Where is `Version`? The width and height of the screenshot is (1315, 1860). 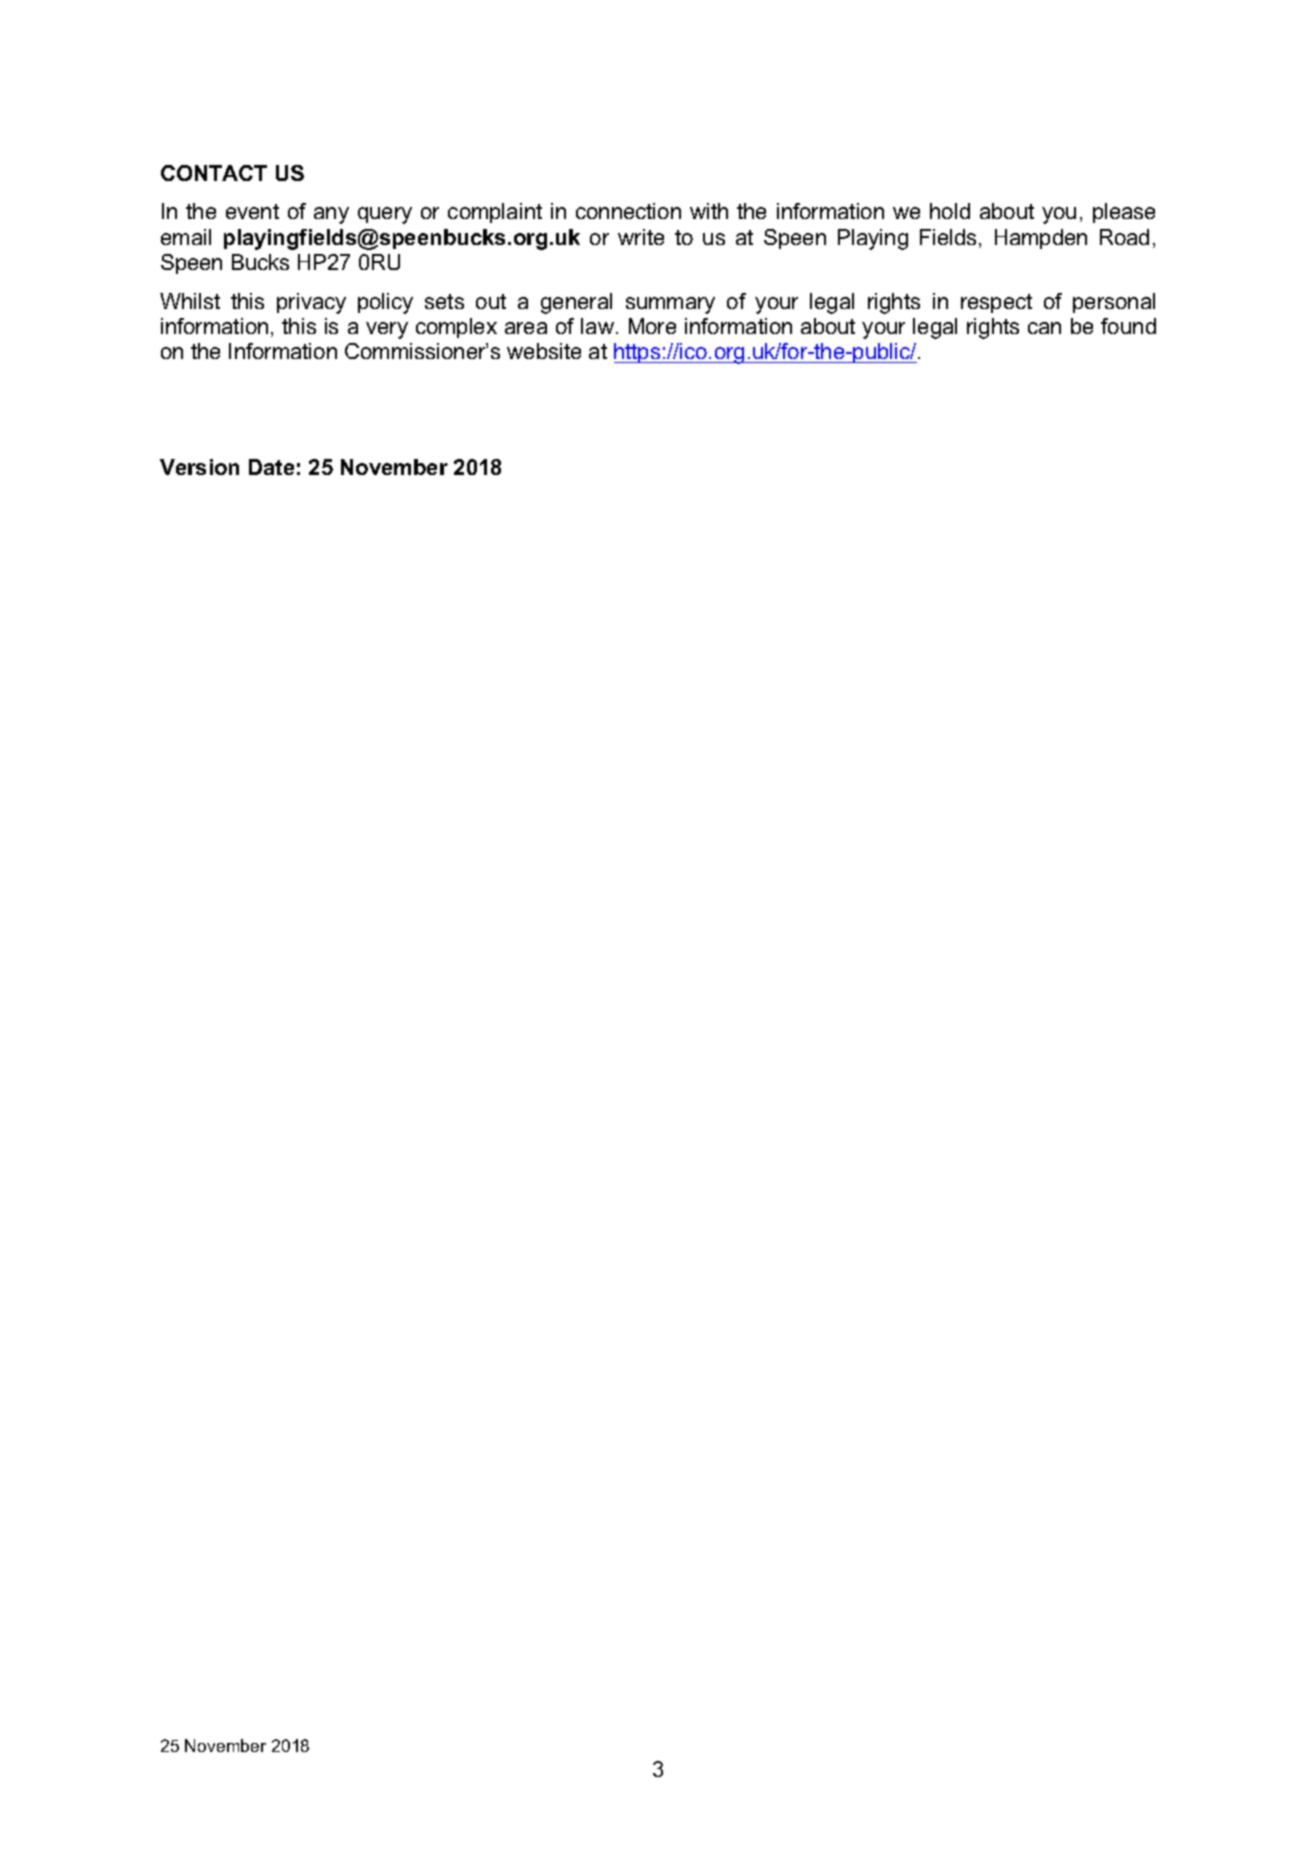
Version is located at coordinates (199, 467).
